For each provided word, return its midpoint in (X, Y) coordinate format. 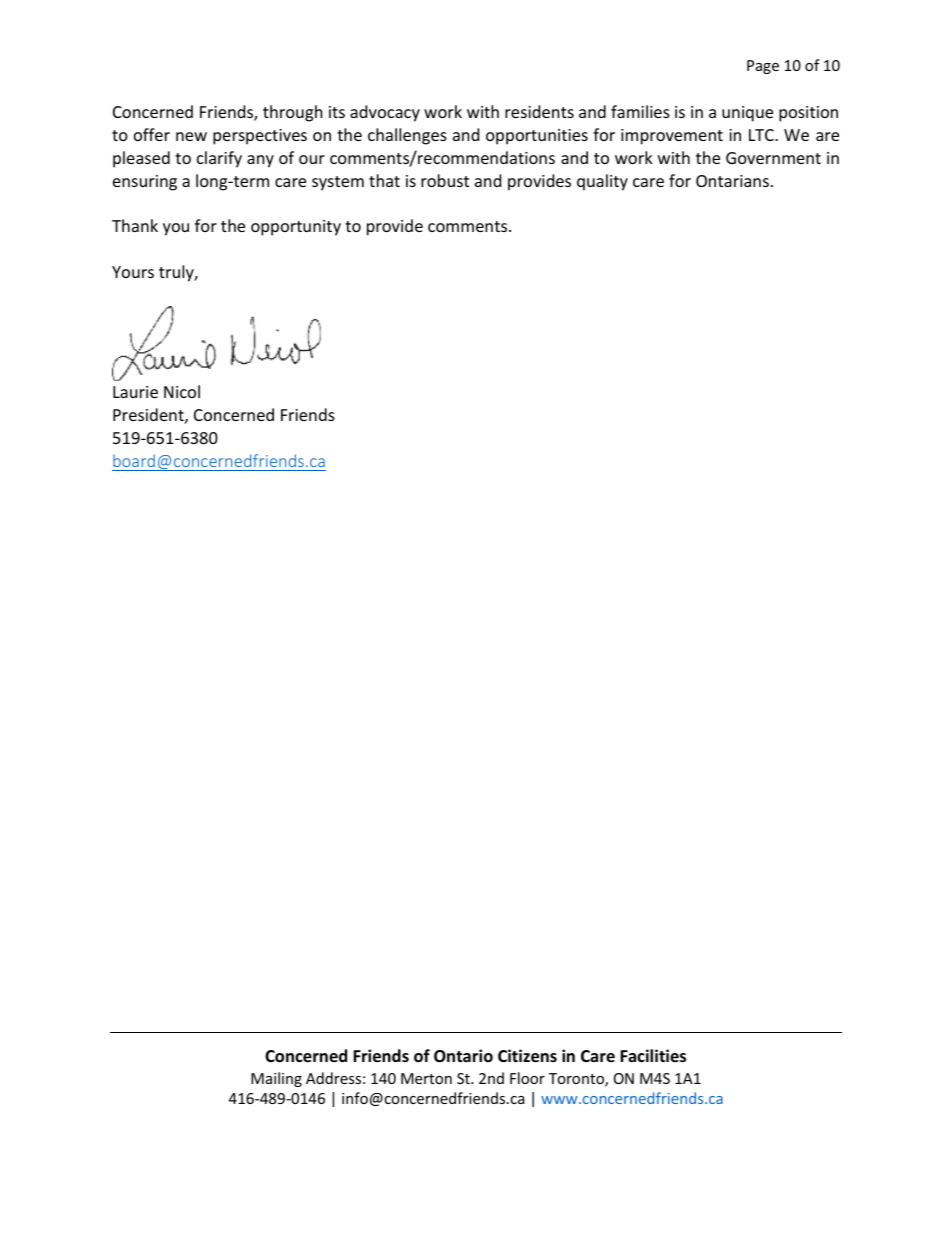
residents (539, 111)
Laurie (135, 392)
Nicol (182, 391)
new (191, 136)
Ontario (463, 1056)
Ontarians (732, 181)
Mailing (276, 1079)
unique (747, 114)
